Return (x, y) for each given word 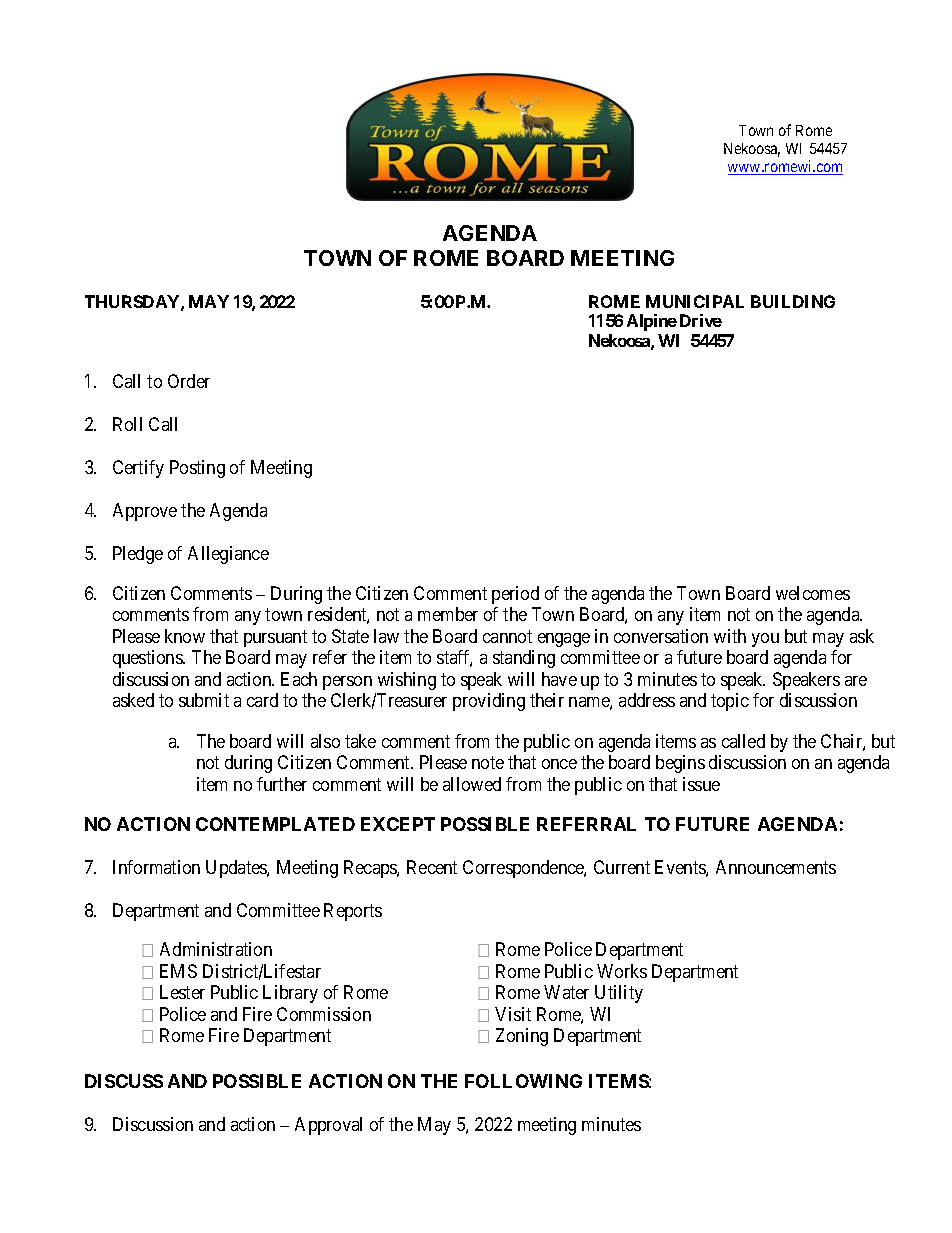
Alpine (652, 322)
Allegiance (228, 555)
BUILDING (793, 301)
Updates (237, 869)
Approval (328, 1126)
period (515, 595)
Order (189, 381)
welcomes (813, 593)
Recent (432, 867)
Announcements (776, 867)
